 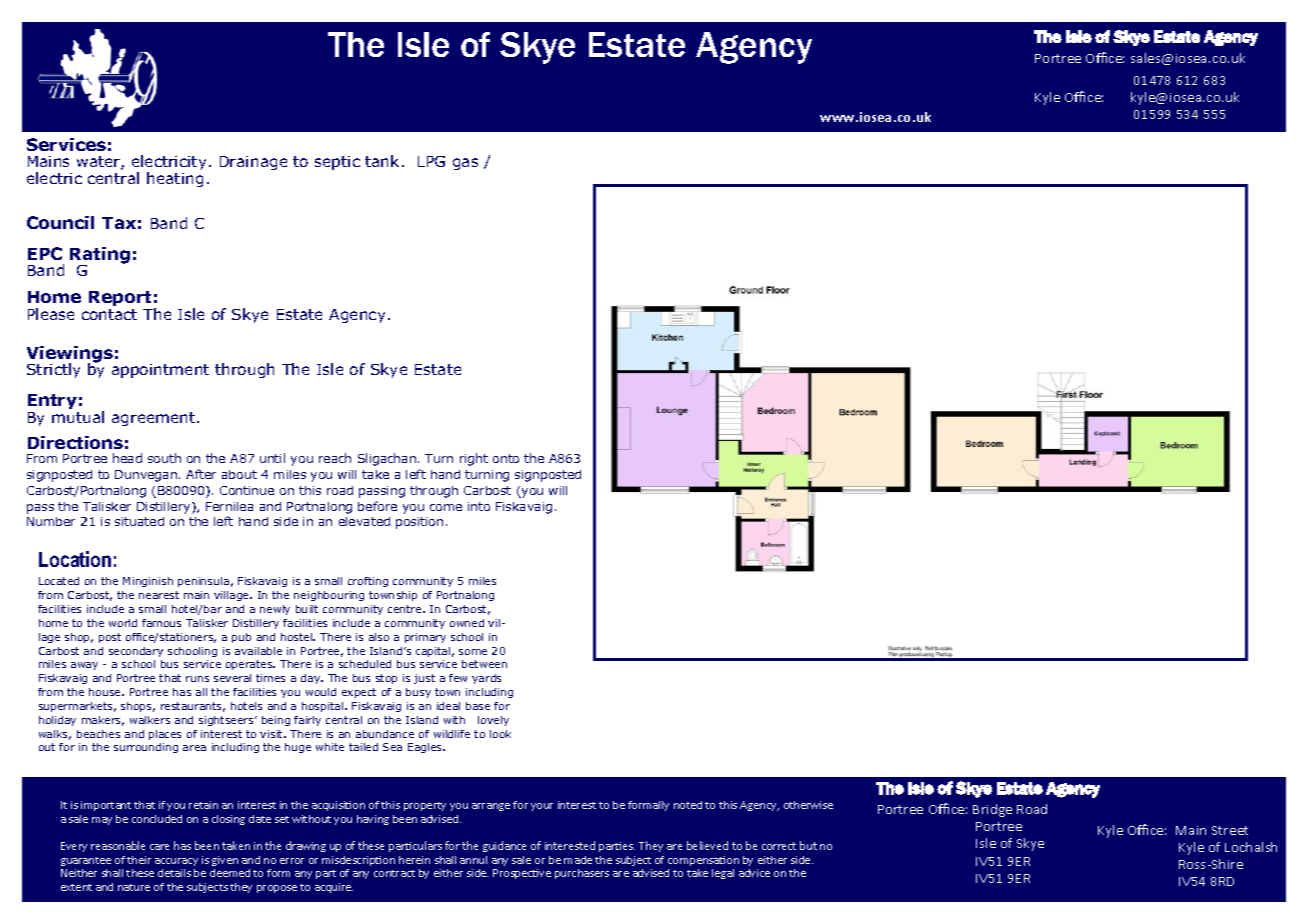 I want to click on accuracy, so click(x=176, y=862).
